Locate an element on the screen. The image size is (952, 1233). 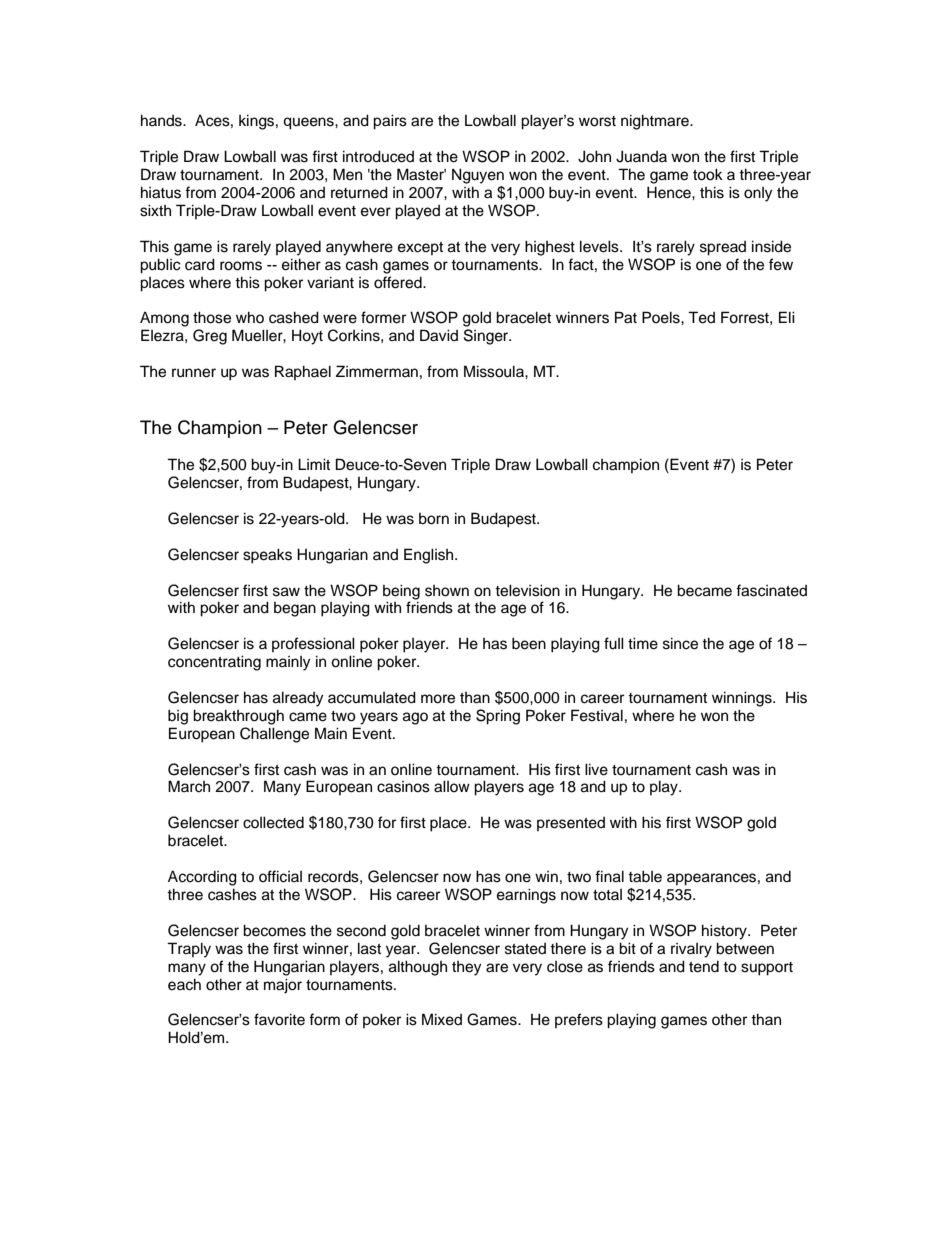
speaks is located at coordinates (267, 556).
